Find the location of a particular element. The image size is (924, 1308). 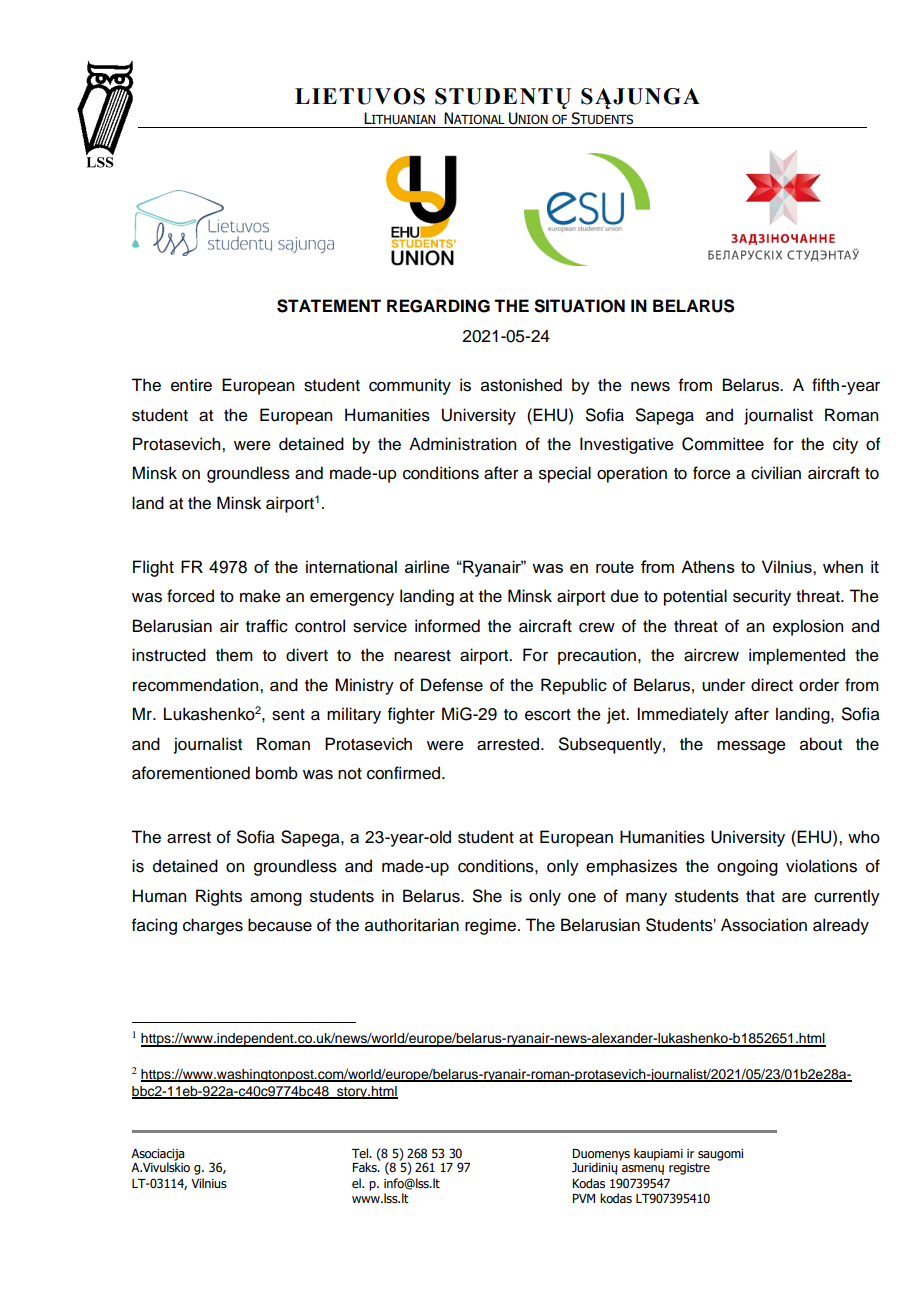

Committee is located at coordinates (723, 444).
